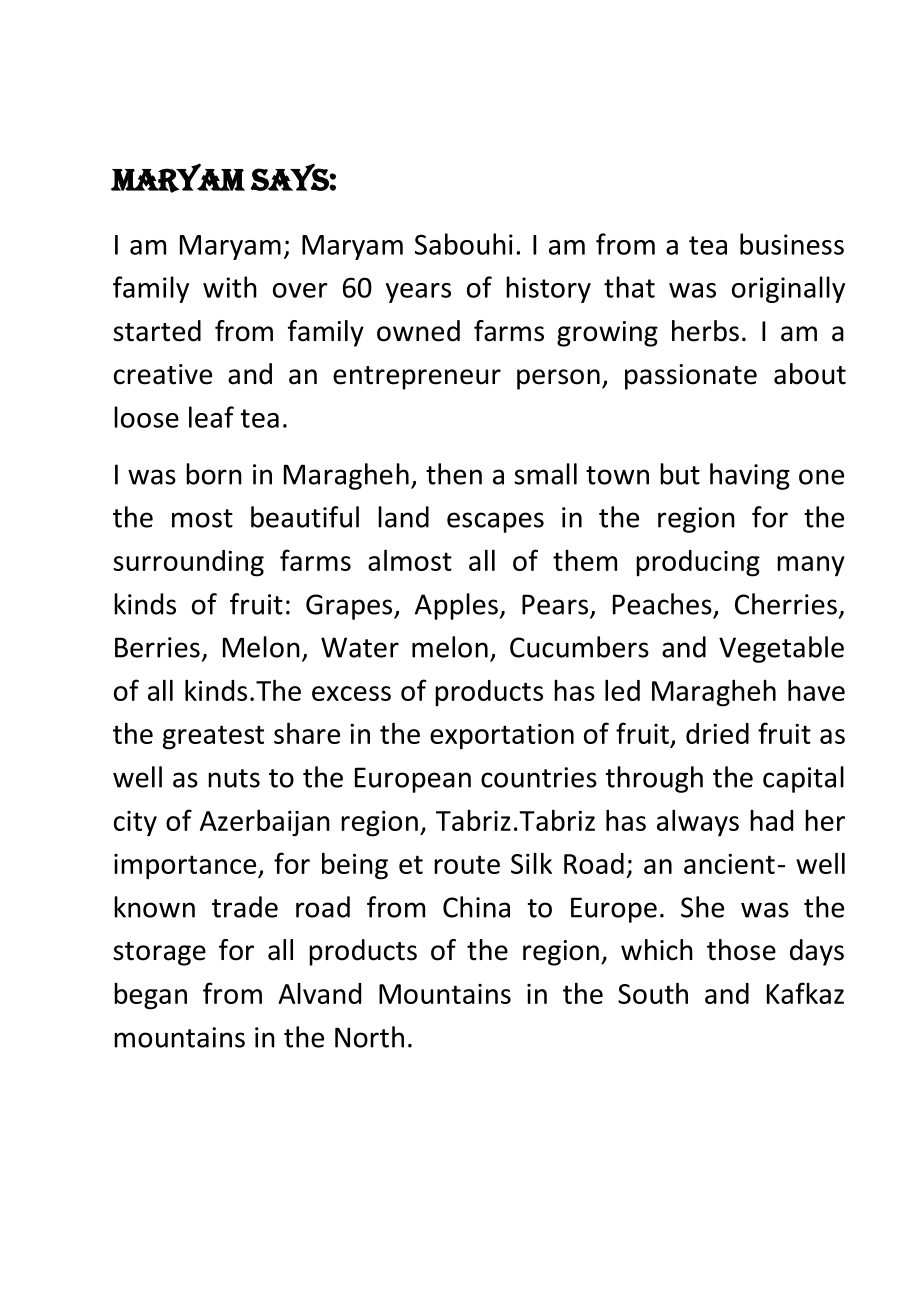 This screenshot has width=924, height=1311. Describe the element at coordinates (456, 606) in the screenshot. I see `Apples` at that location.
